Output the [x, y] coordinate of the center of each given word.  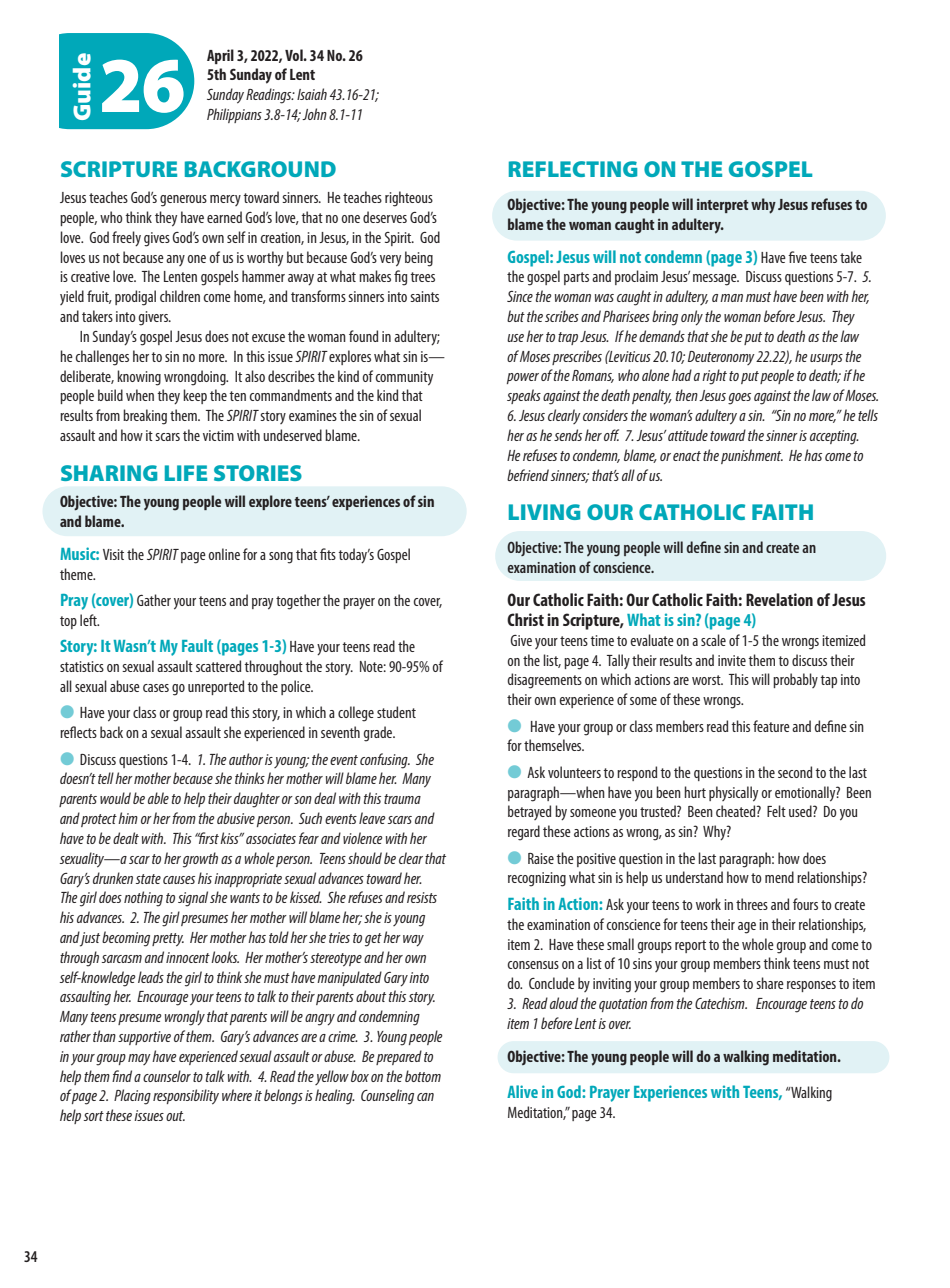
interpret [723, 205]
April [220, 56]
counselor [167, 1076]
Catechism [721, 1003]
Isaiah [312, 94]
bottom [423, 1076]
